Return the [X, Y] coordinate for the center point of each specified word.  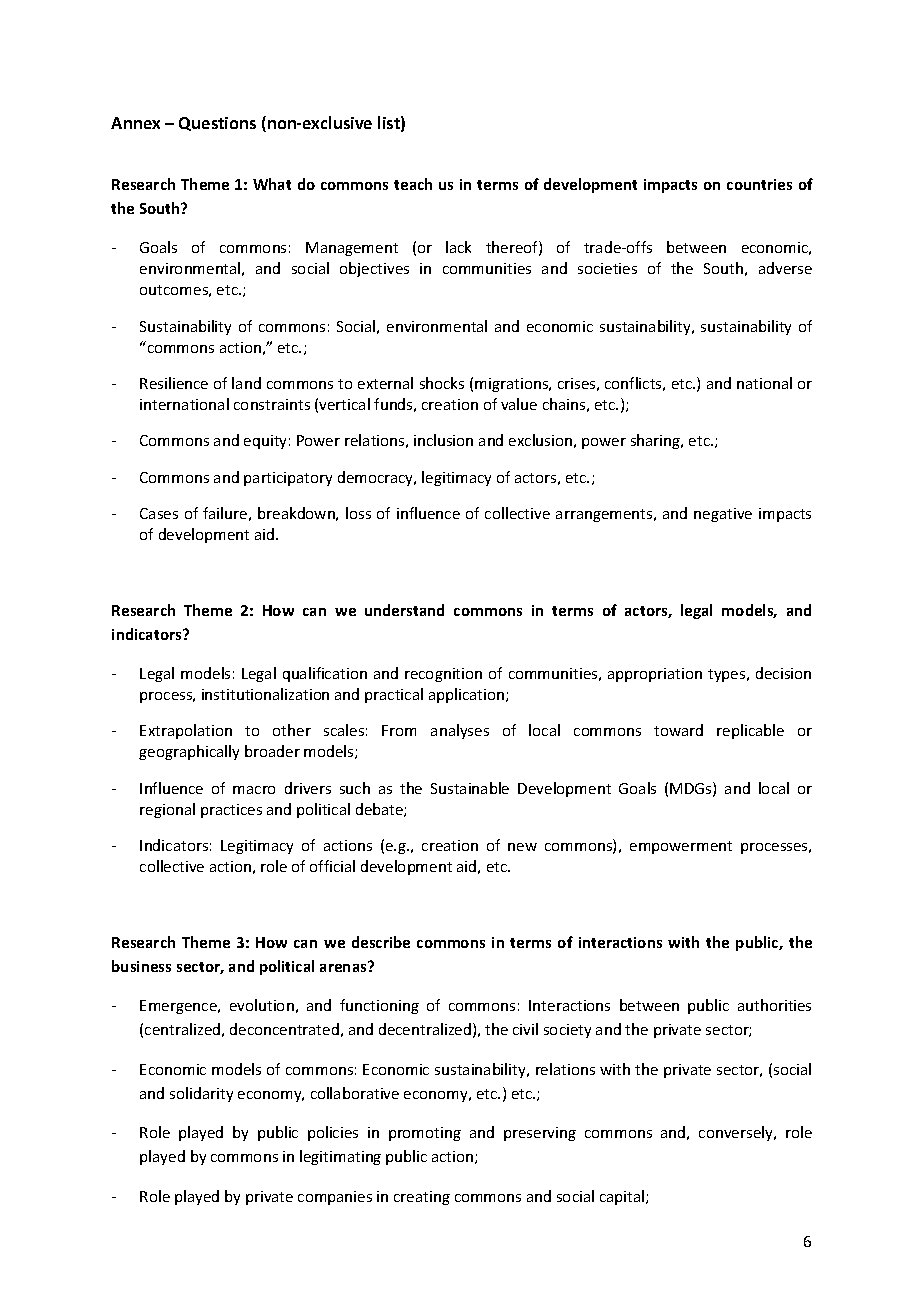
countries [759, 184]
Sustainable [470, 788]
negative [723, 515]
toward [678, 730]
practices [231, 811]
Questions [217, 124]
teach [413, 184]
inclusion [443, 440]
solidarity [201, 1094]
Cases [159, 513]
